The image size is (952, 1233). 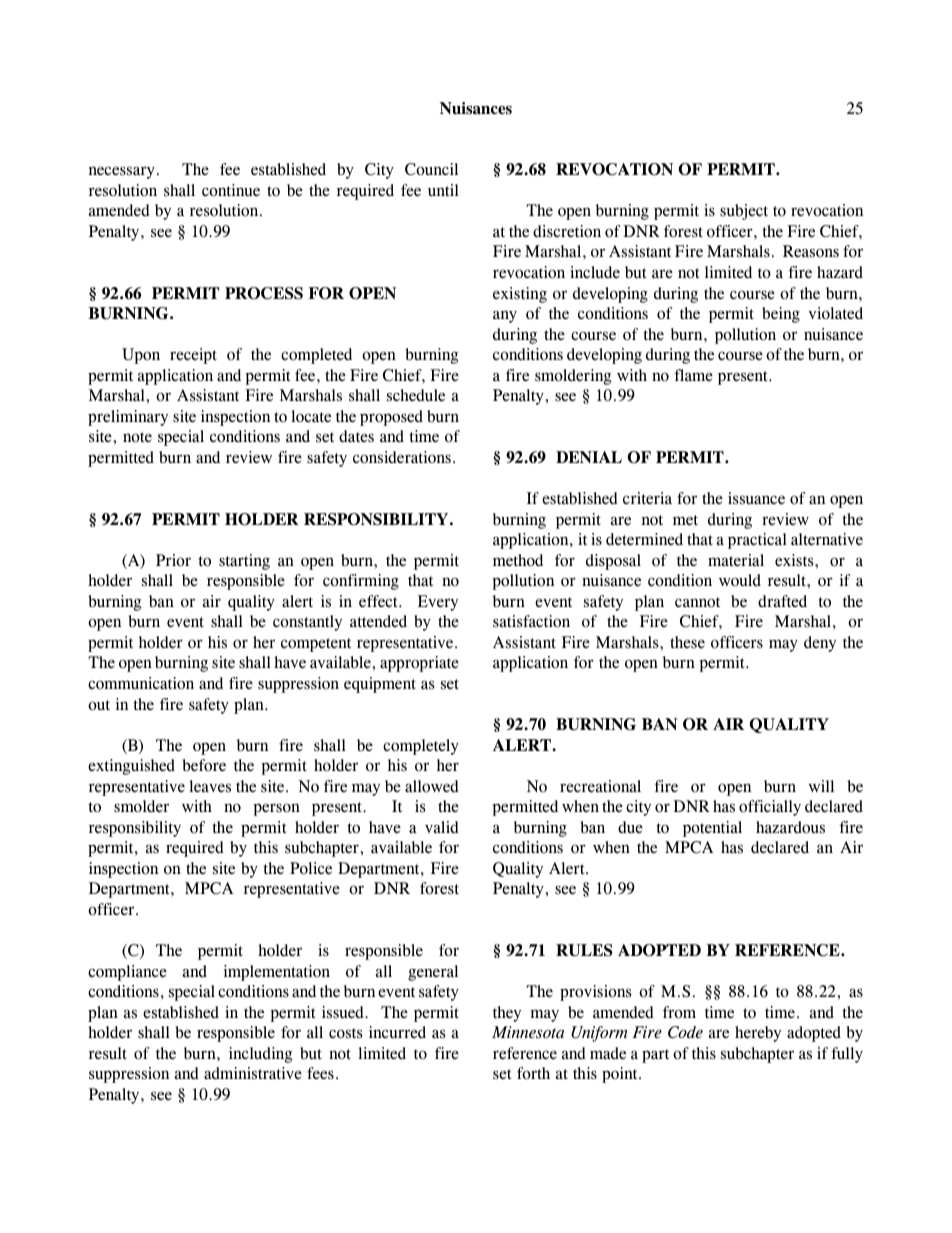 I want to click on Every, so click(x=438, y=603).
